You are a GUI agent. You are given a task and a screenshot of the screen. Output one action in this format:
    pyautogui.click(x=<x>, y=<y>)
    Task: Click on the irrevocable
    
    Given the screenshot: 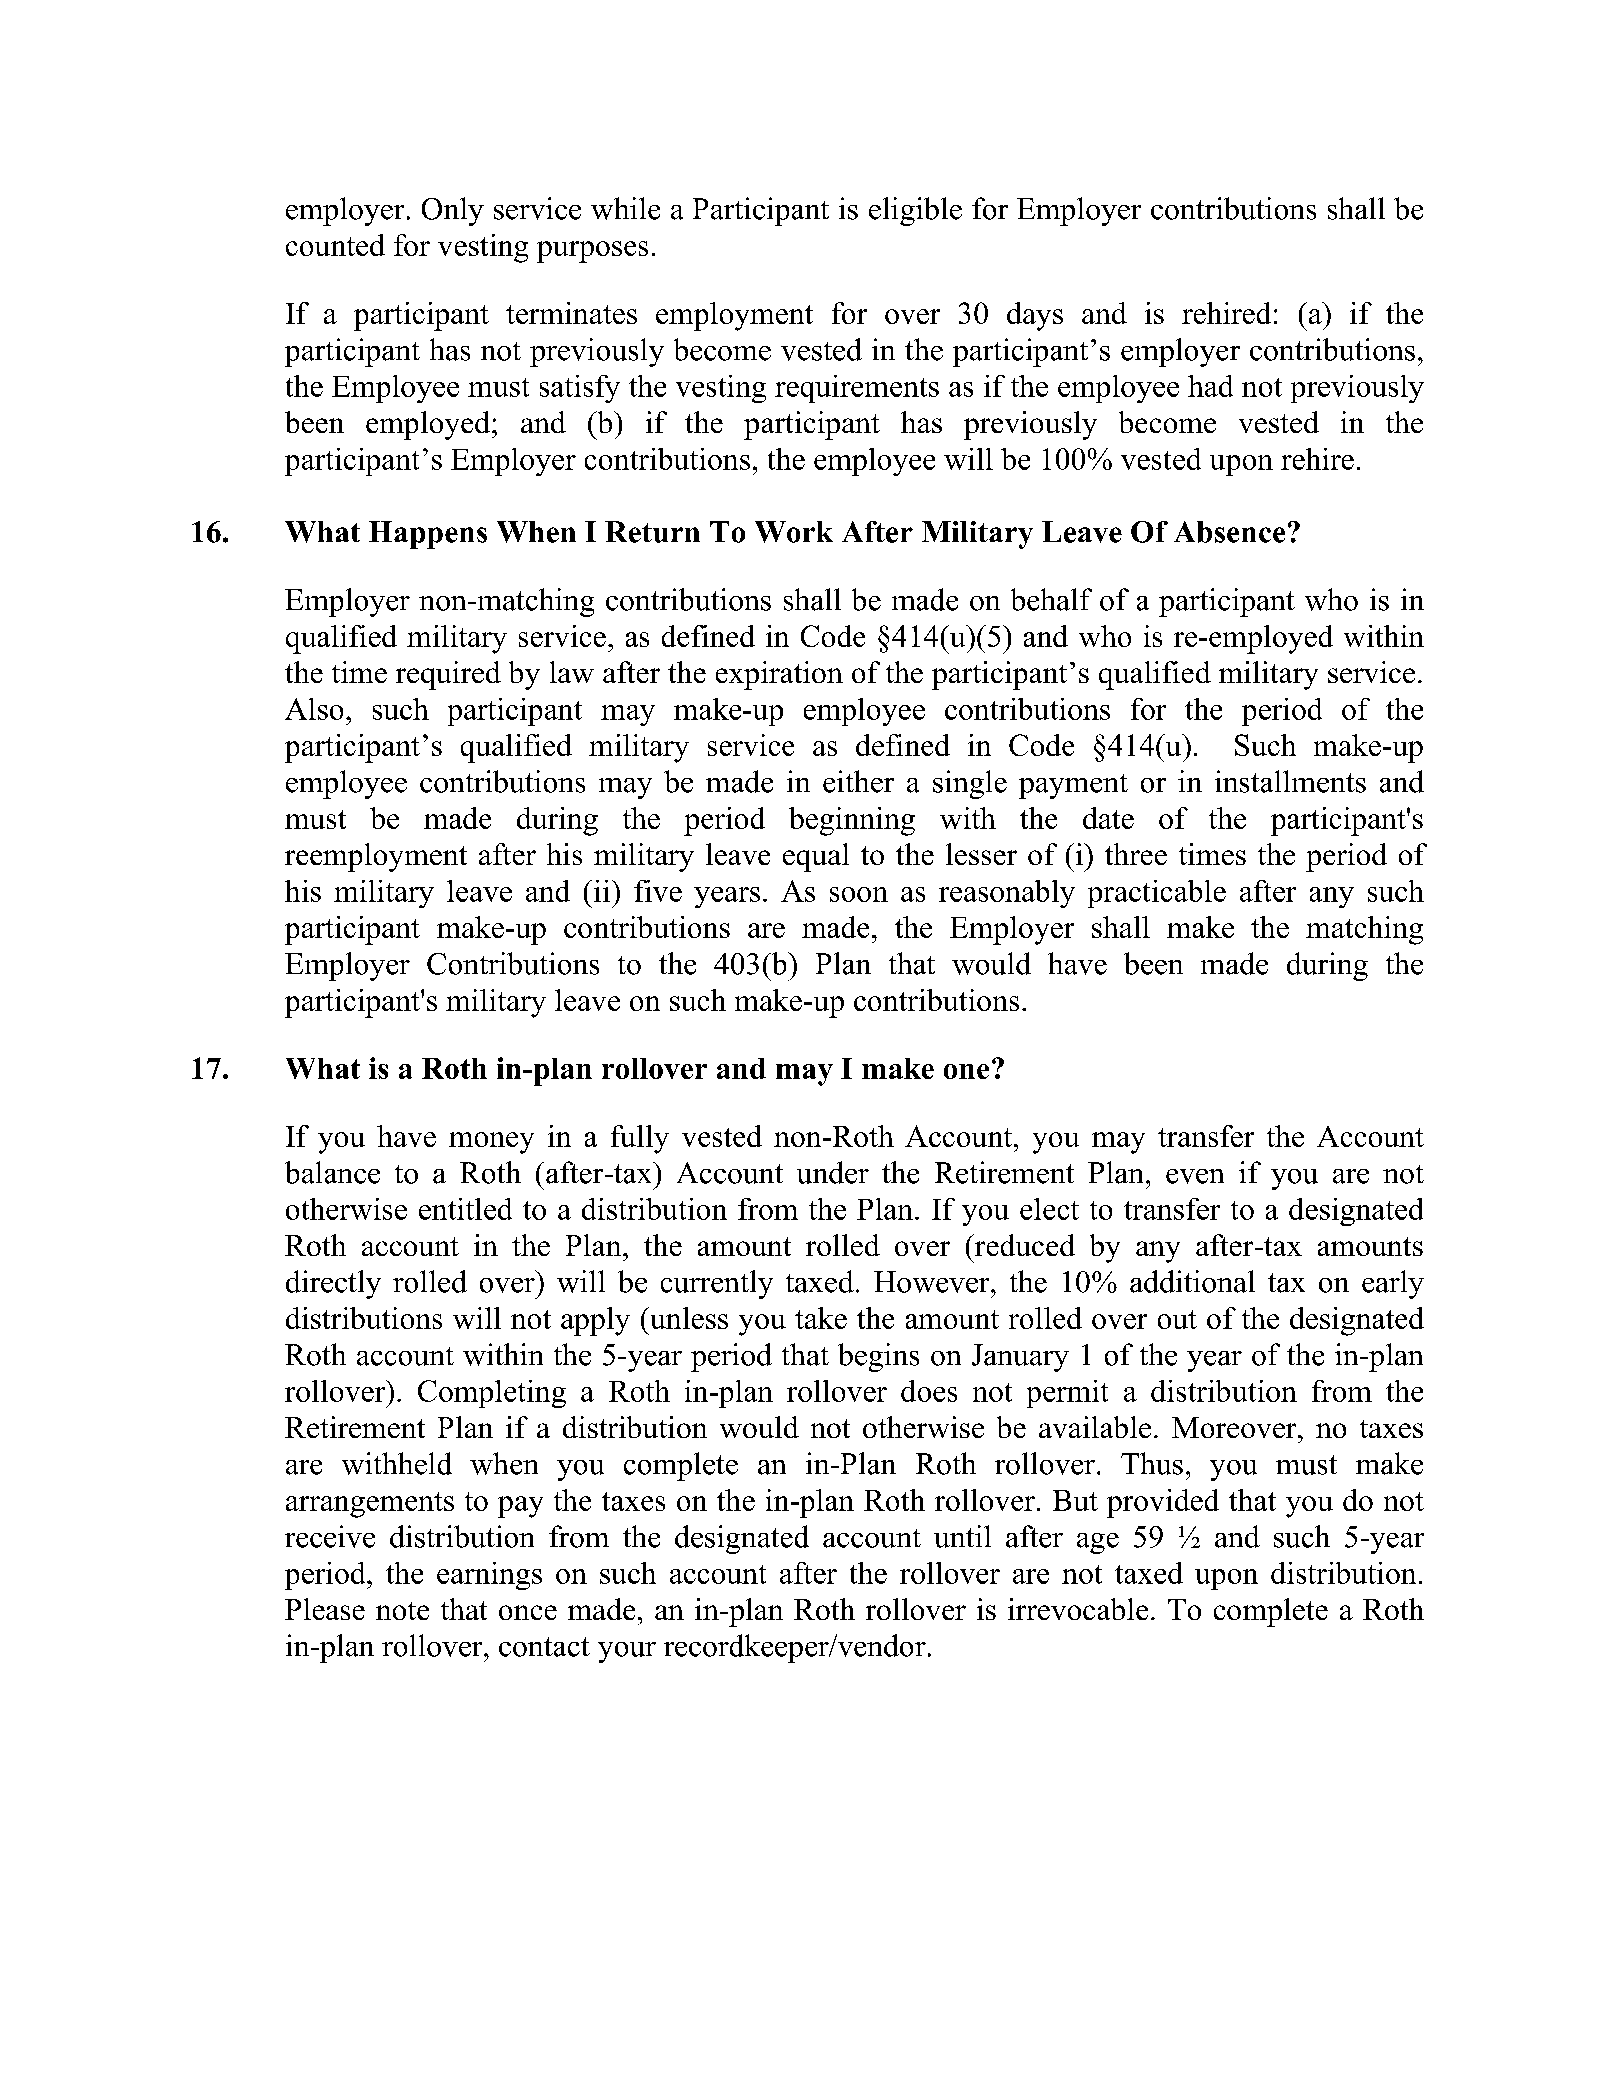 What is the action you would take?
    pyautogui.click(x=1078, y=1609)
